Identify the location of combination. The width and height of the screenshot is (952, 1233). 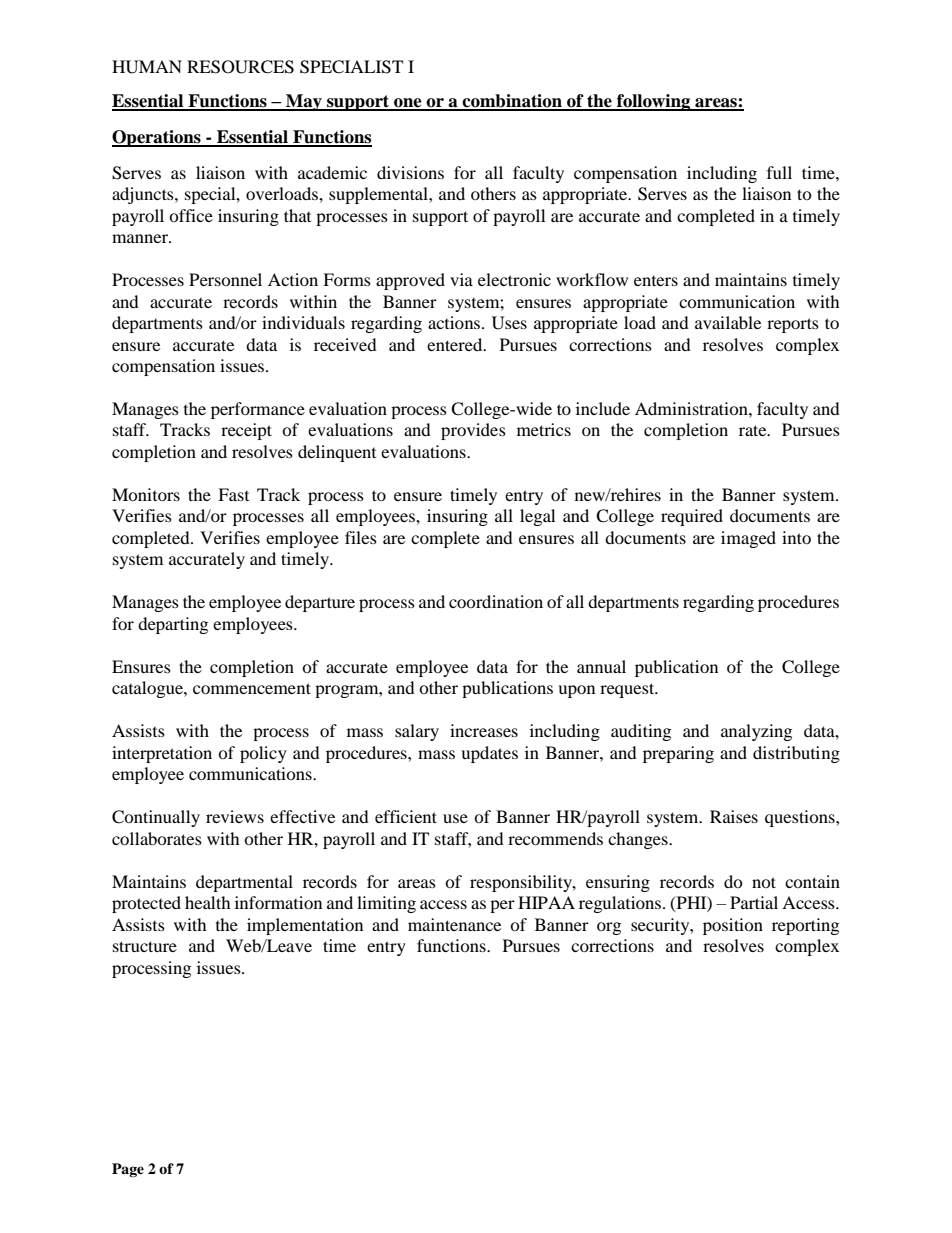
(512, 102).
